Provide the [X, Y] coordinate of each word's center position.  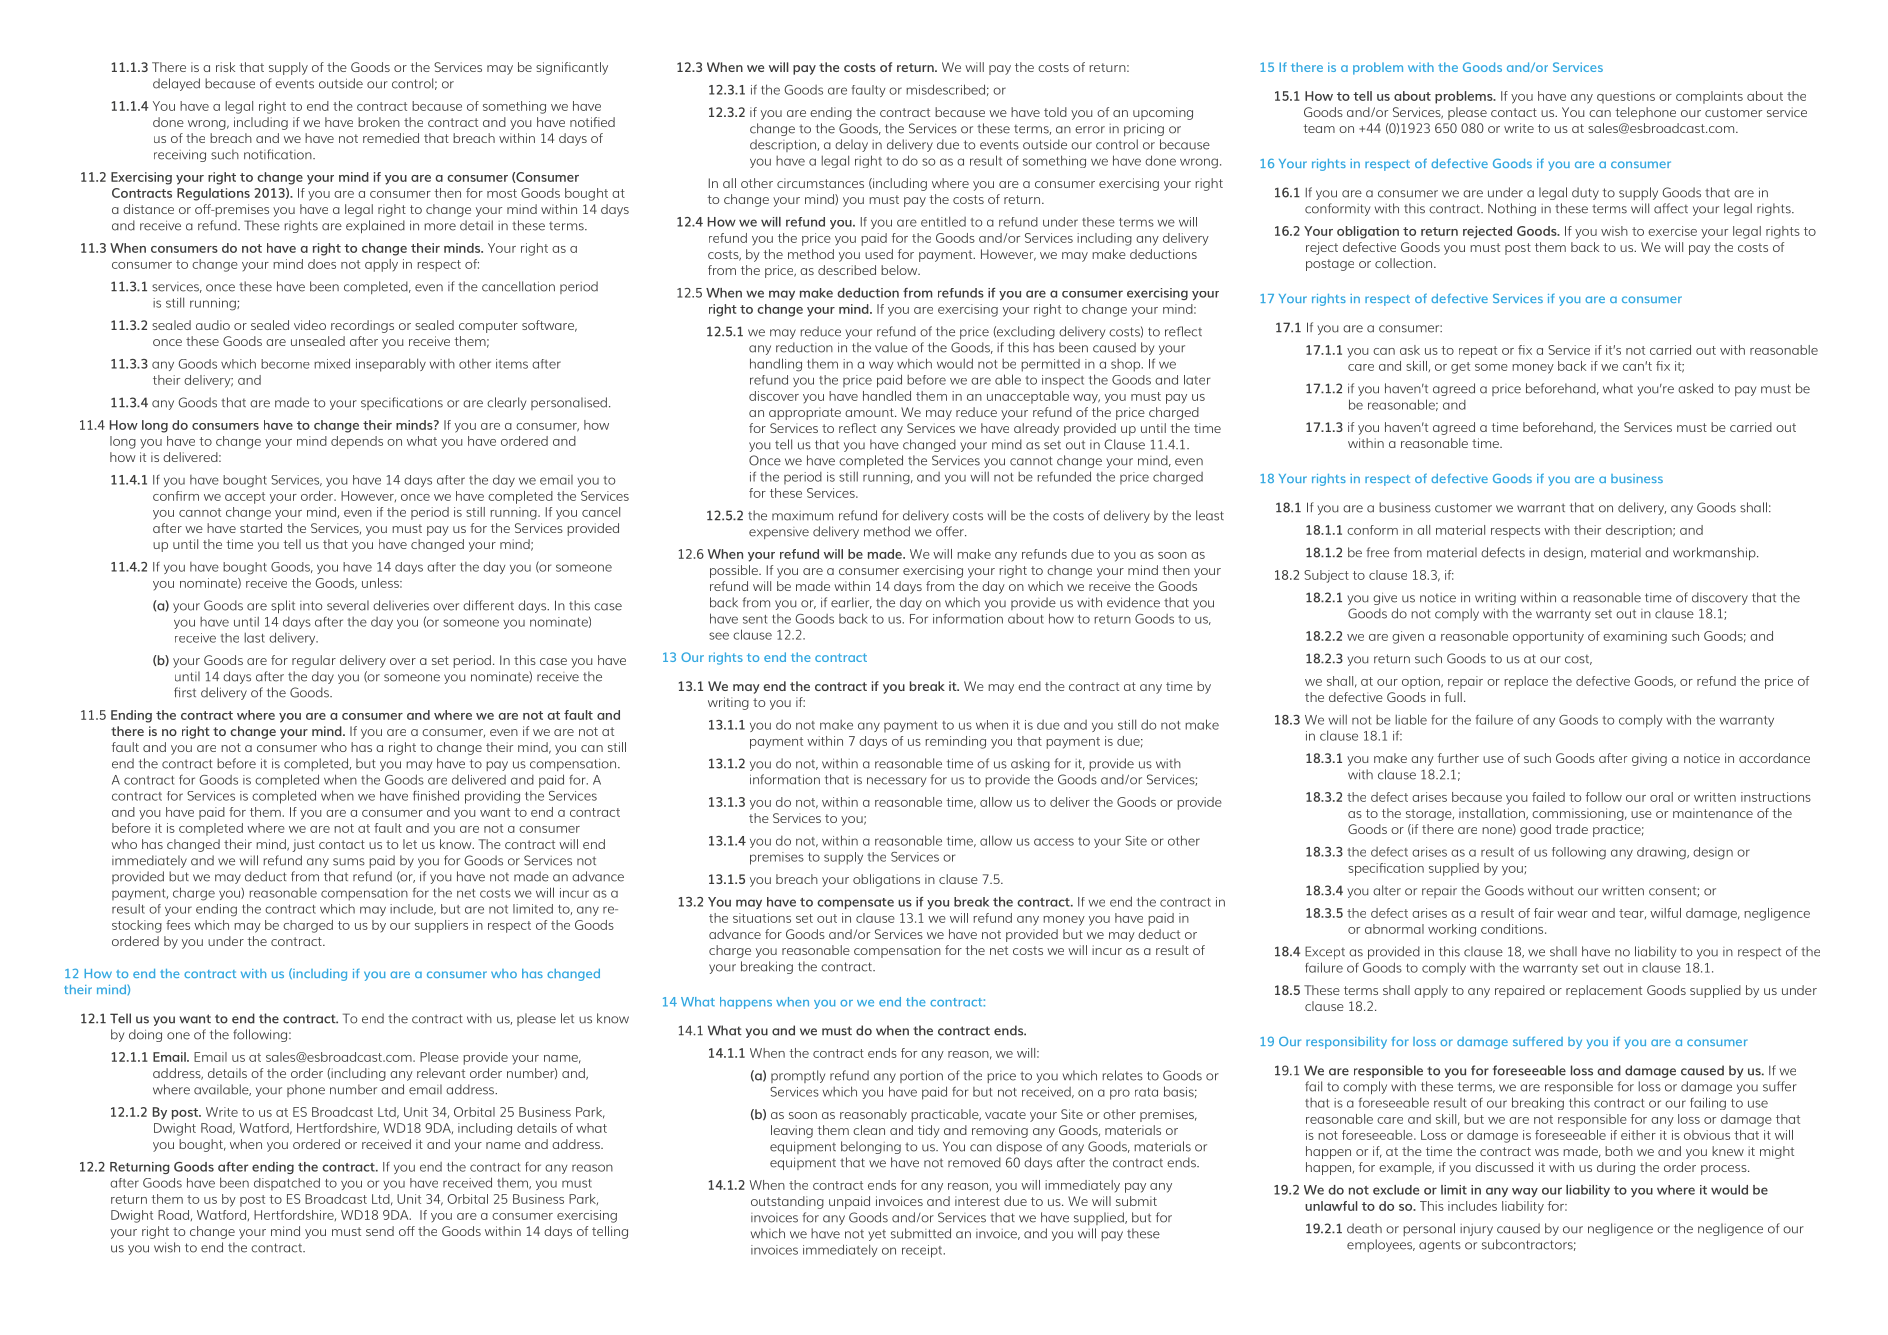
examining [1635, 637]
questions [1626, 97]
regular [314, 661]
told [1055, 112]
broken [379, 122]
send [380, 1231]
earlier [851, 603]
